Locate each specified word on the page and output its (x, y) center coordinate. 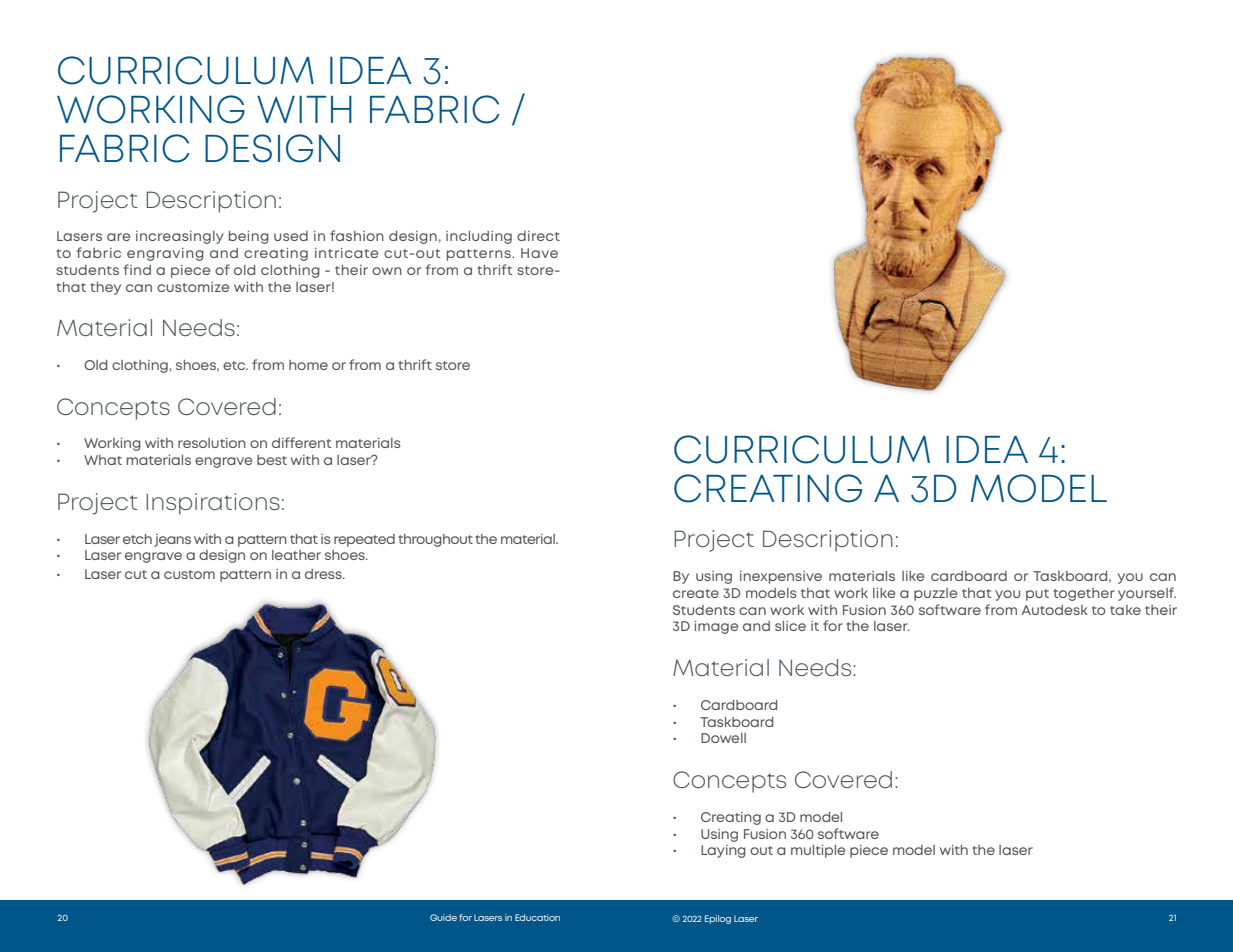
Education (537, 917)
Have (539, 253)
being (249, 237)
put (1037, 595)
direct (538, 236)
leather (296, 555)
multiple (818, 851)
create (696, 593)
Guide (443, 917)
